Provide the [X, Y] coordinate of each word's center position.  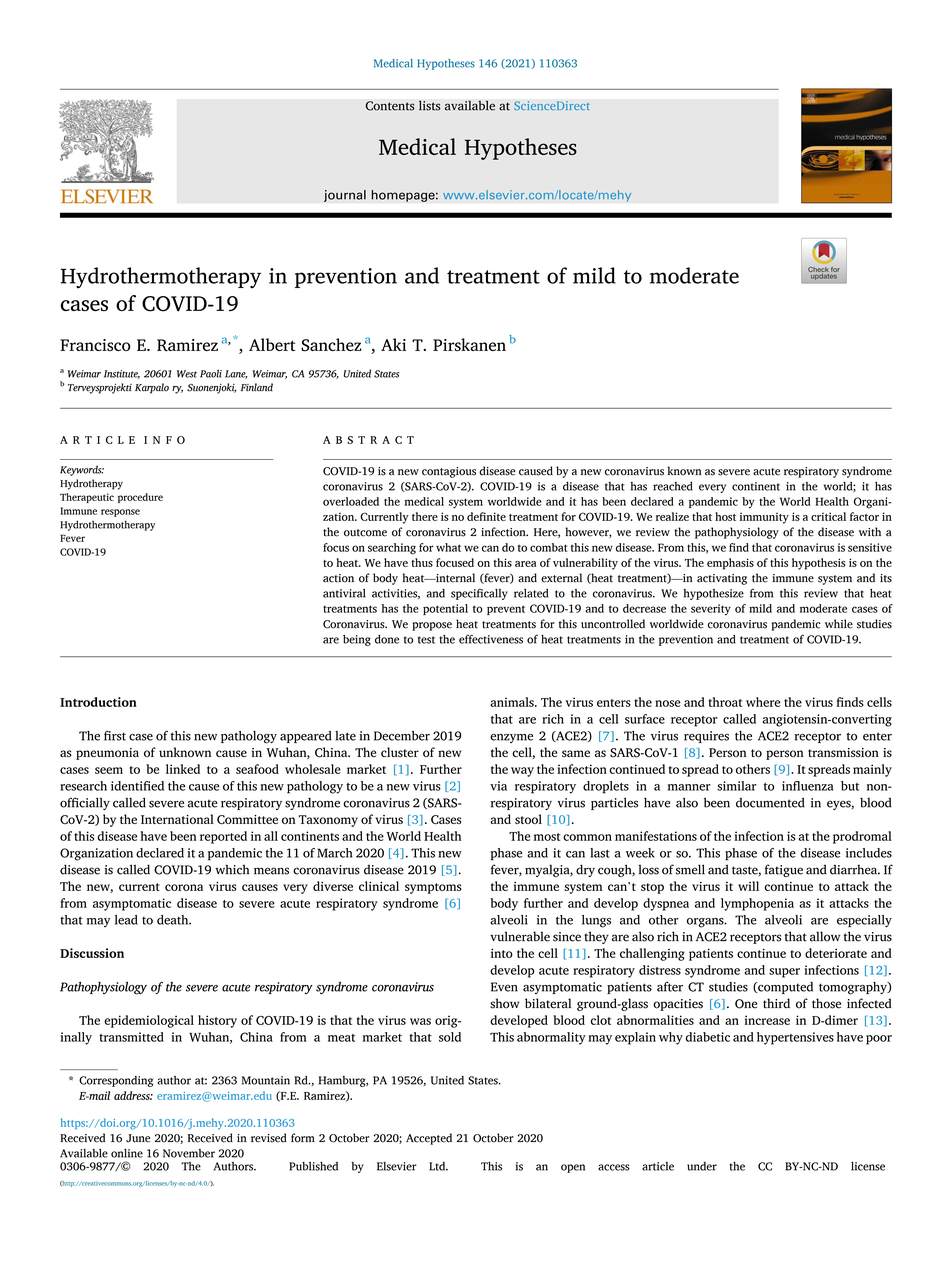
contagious [449, 472]
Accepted [429, 1139]
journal [345, 196]
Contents [390, 106]
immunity [764, 518]
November [189, 1153]
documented [770, 803]
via [498, 786]
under [702, 1166]
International [177, 819]
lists [430, 105]
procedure [140, 498]
